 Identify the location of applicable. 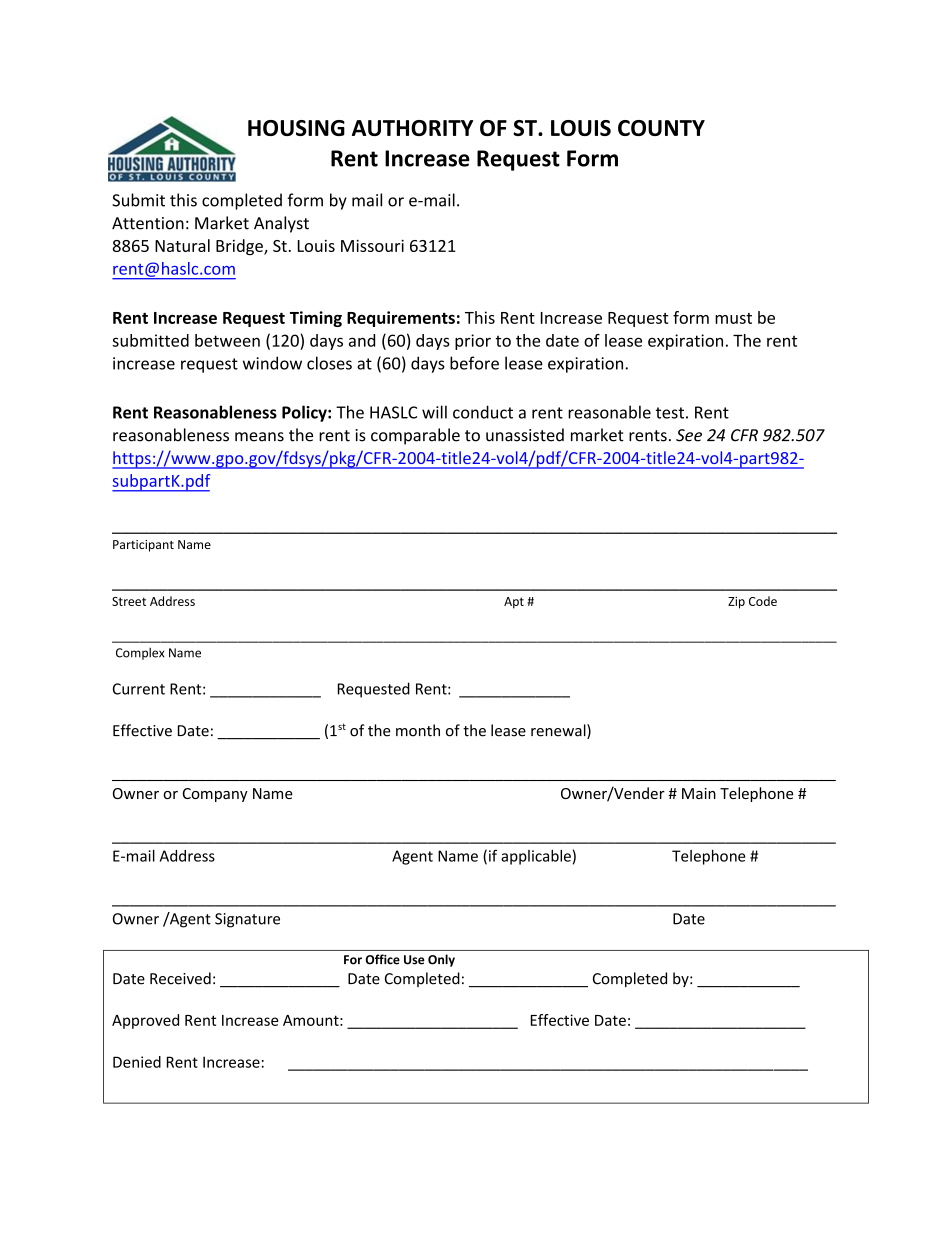
(536, 857).
